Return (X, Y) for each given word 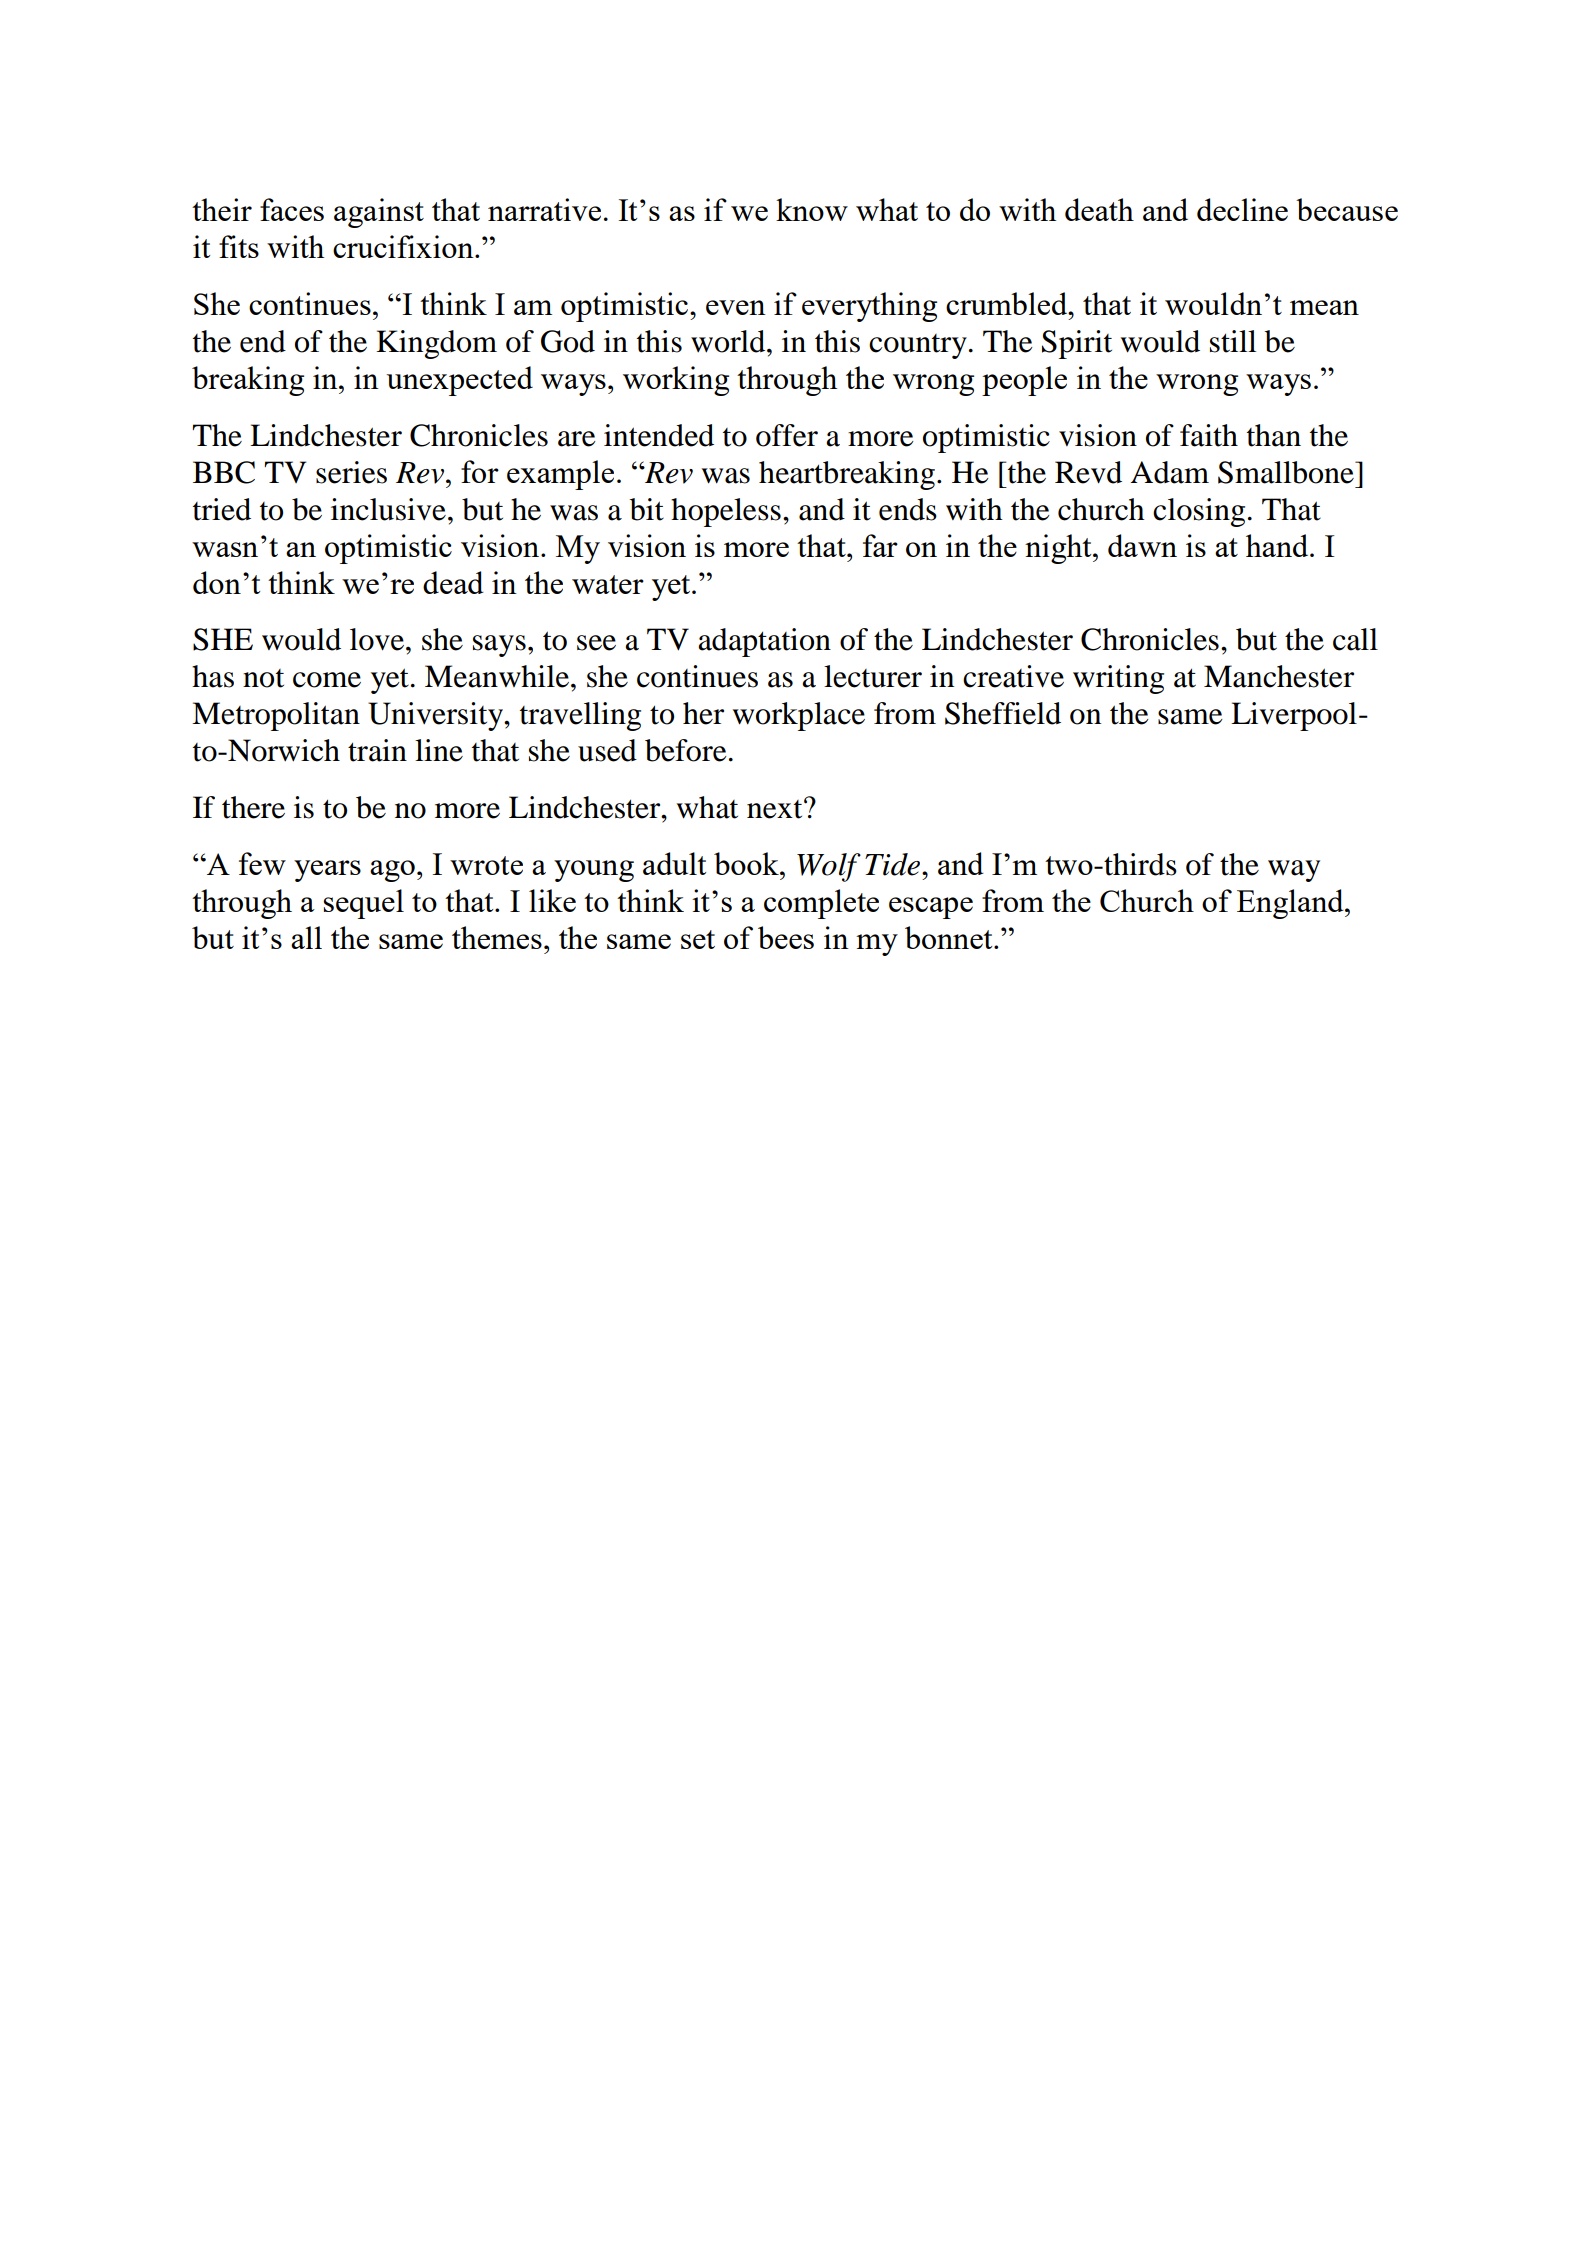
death (1099, 209)
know (812, 209)
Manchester (1279, 676)
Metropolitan (276, 716)
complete (821, 904)
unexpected (459, 381)
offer (787, 435)
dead (453, 582)
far (880, 545)
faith (1209, 435)
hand (1278, 545)
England (1291, 904)
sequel (363, 904)
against (379, 213)
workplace (799, 716)
